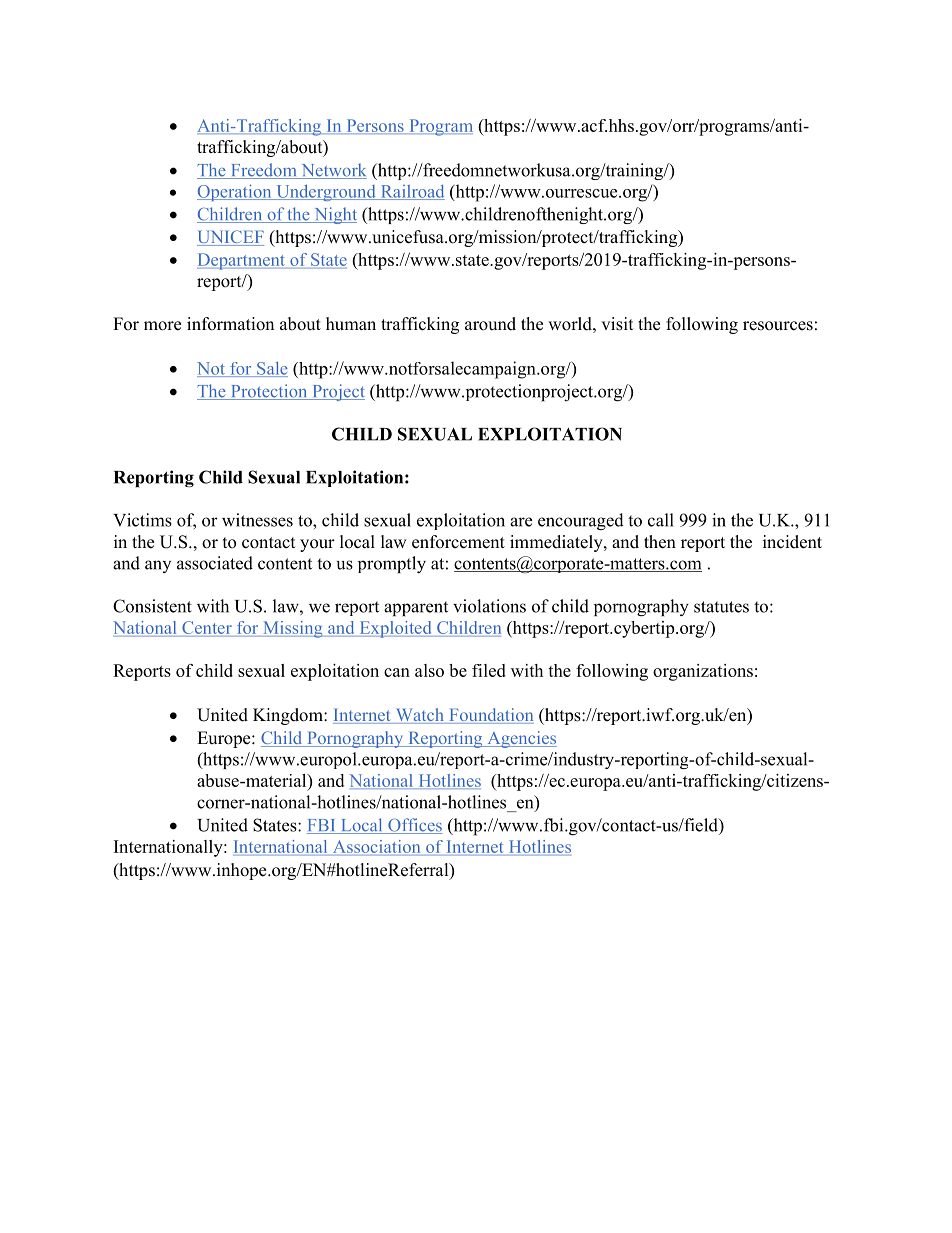  Describe the element at coordinates (778, 326) in the image. I see `resources` at that location.
